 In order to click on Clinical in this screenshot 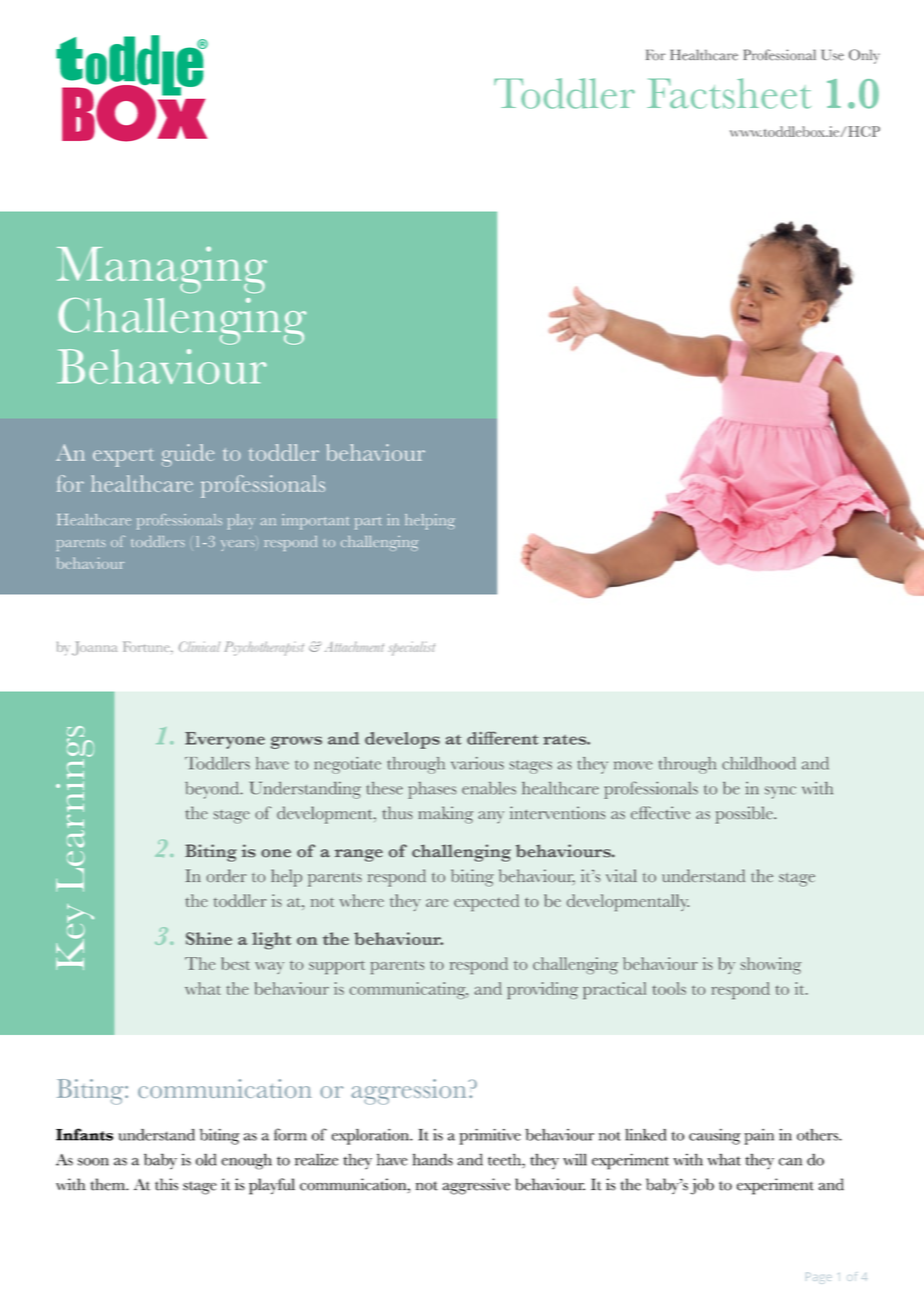, I will do `click(199, 646)`.
